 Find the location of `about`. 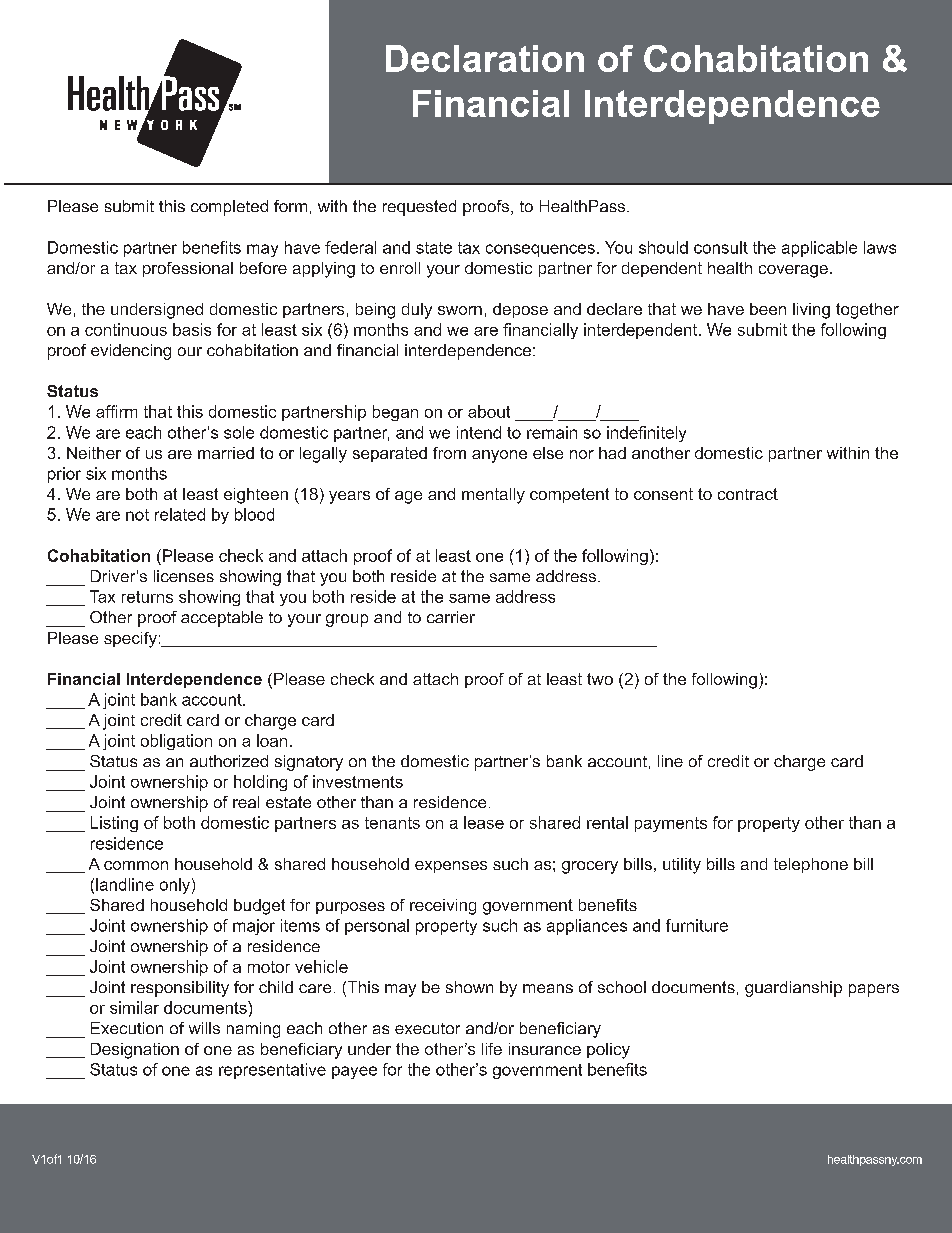

about is located at coordinates (489, 411).
